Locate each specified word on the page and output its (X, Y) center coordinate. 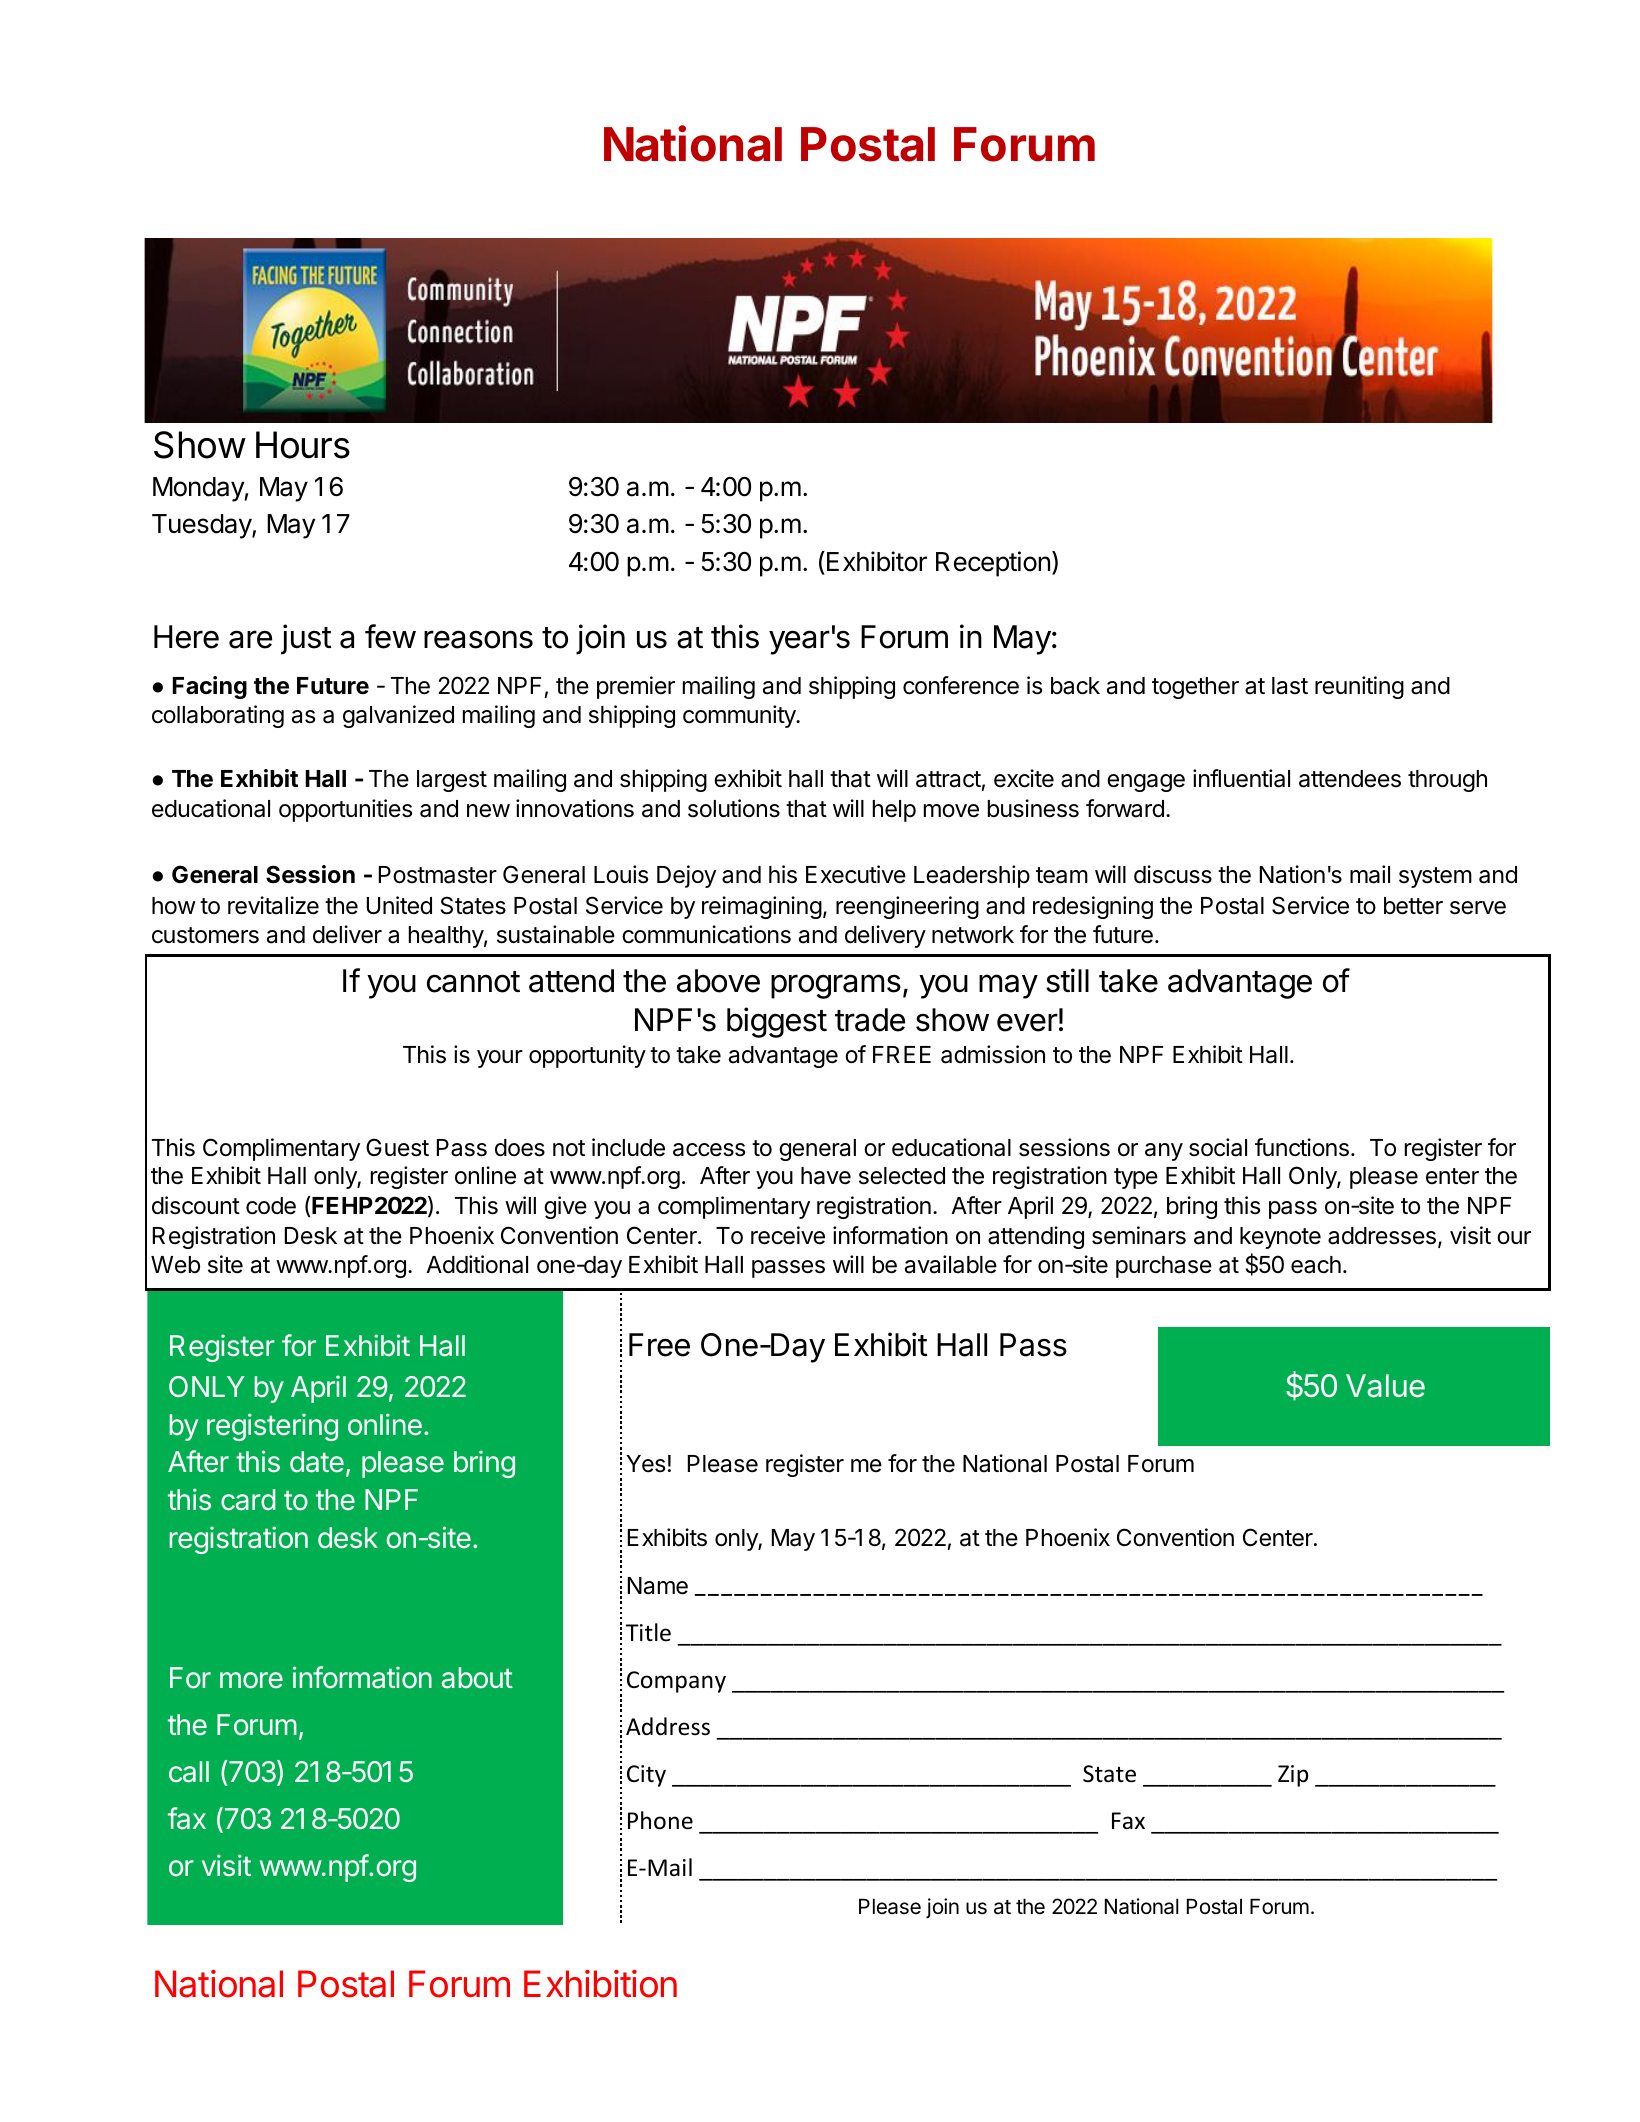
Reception (993, 564)
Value (1385, 1386)
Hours (303, 445)
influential (1241, 778)
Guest (397, 1147)
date (317, 1462)
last (1290, 686)
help (894, 811)
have (826, 1176)
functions (1302, 1147)
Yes (645, 1464)
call (189, 1772)
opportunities (345, 810)
